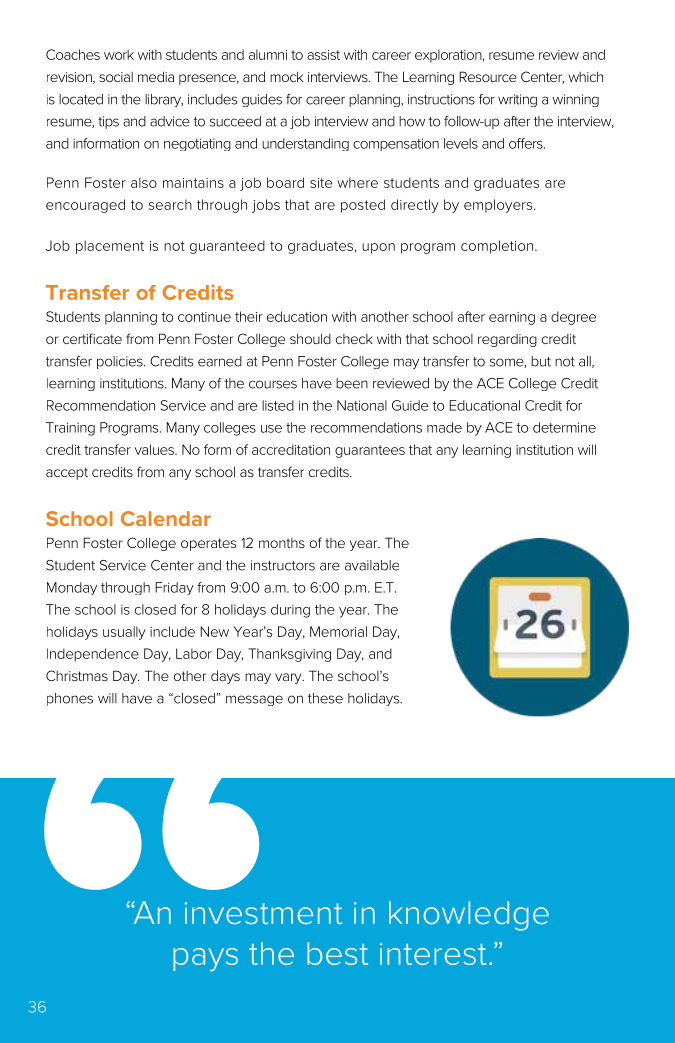 This image has height=1043, width=675. What do you see at coordinates (517, 100) in the image?
I see `writing` at bounding box center [517, 100].
